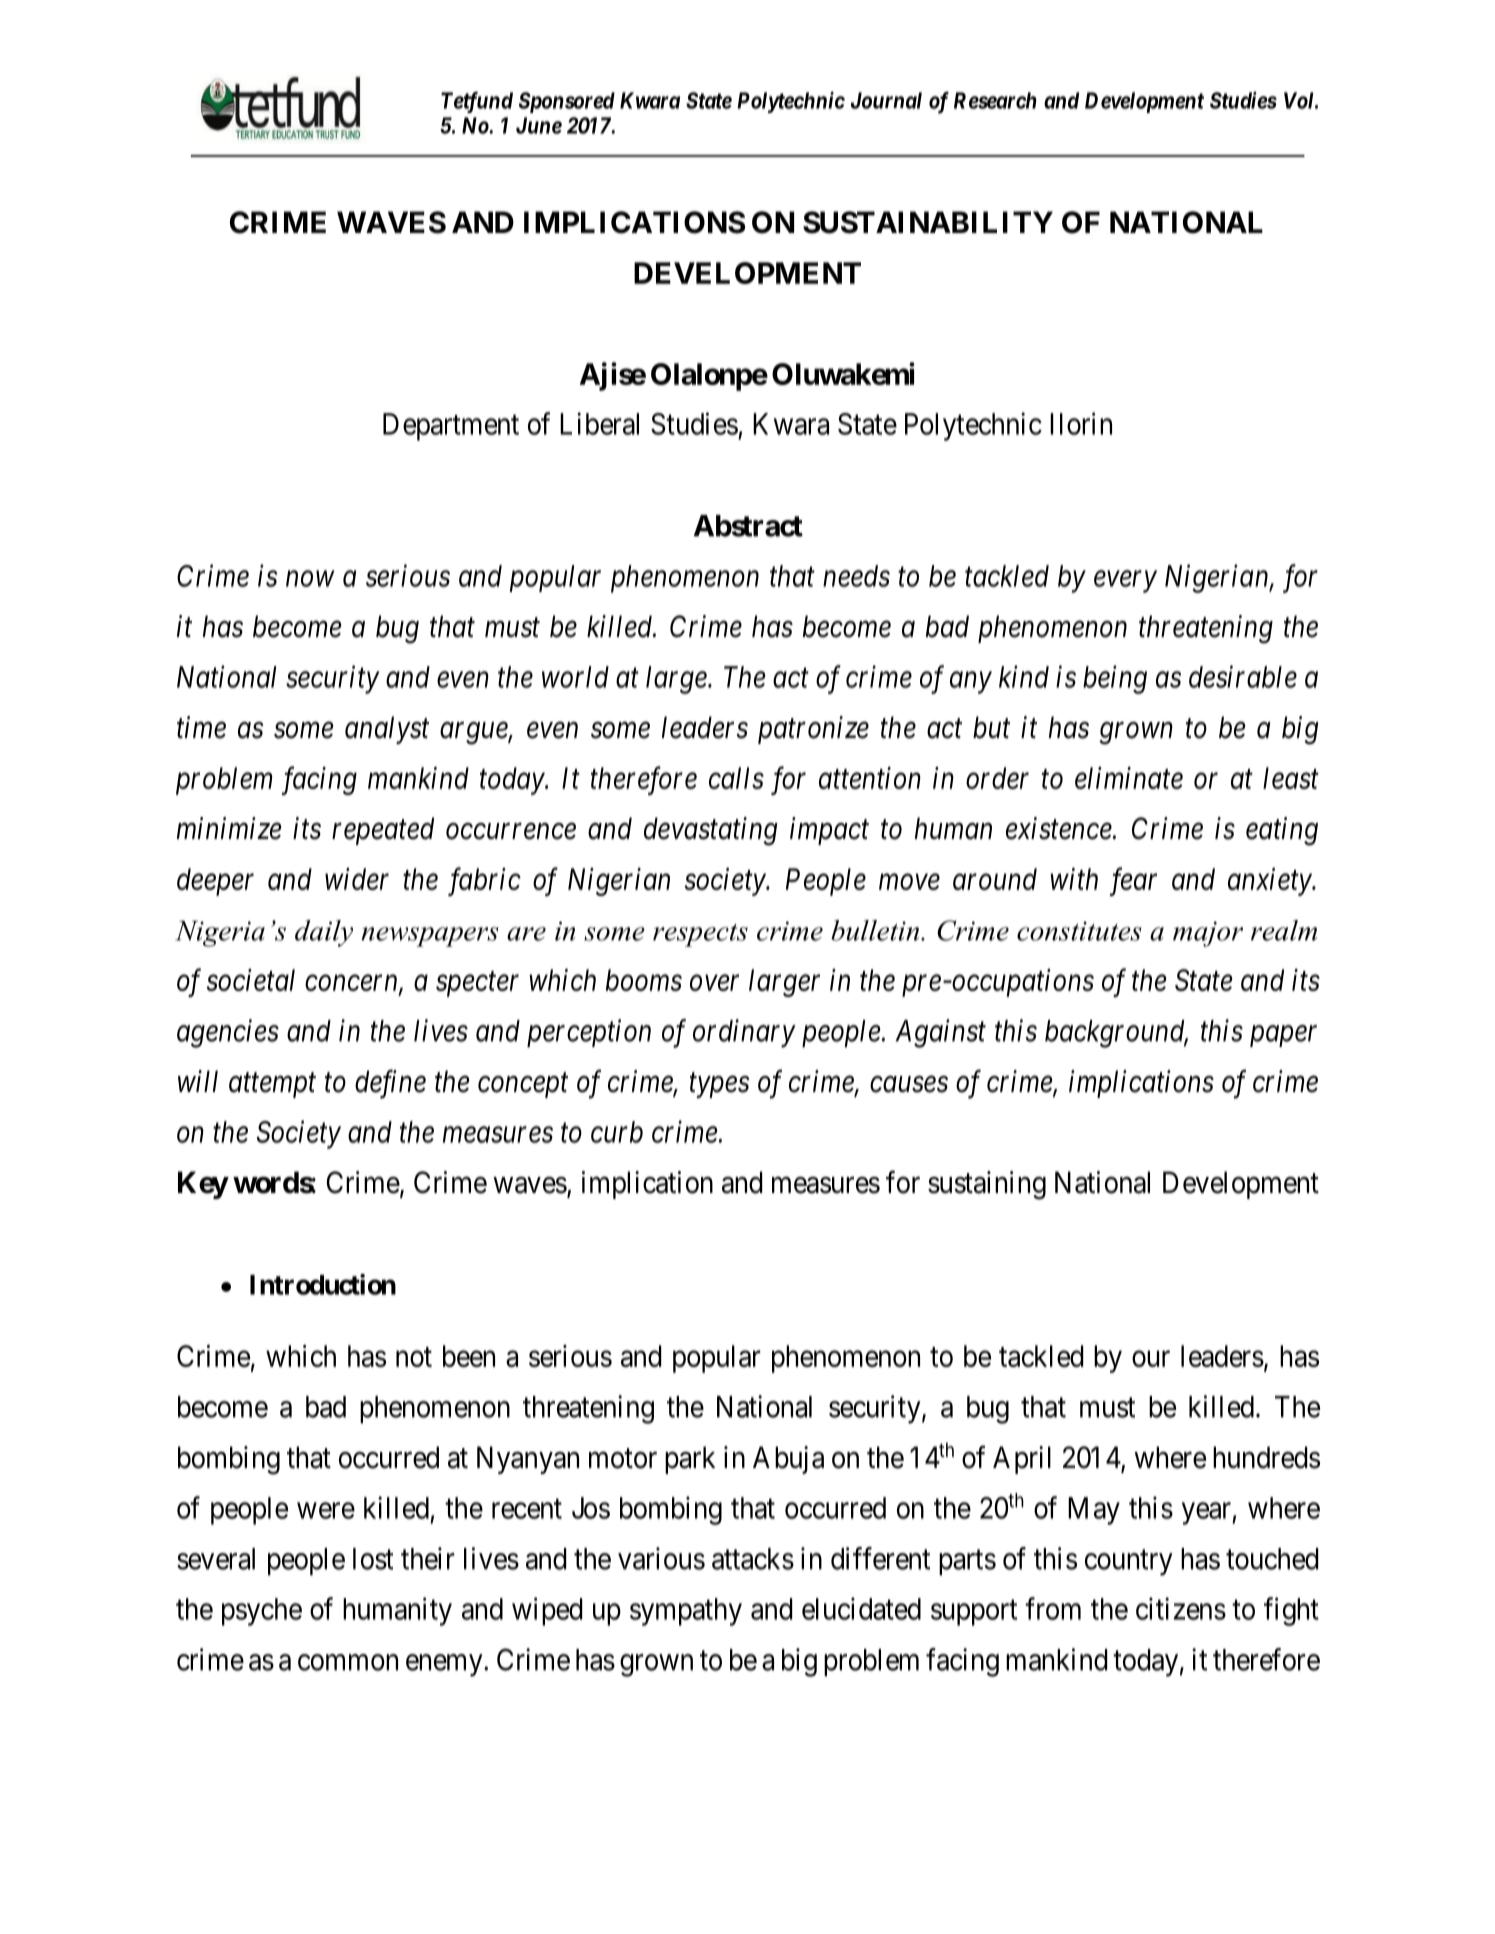 Image resolution: width=1495 pixels, height=1934 pixels. What do you see at coordinates (323, 1284) in the screenshot?
I see `Introduction` at bounding box center [323, 1284].
